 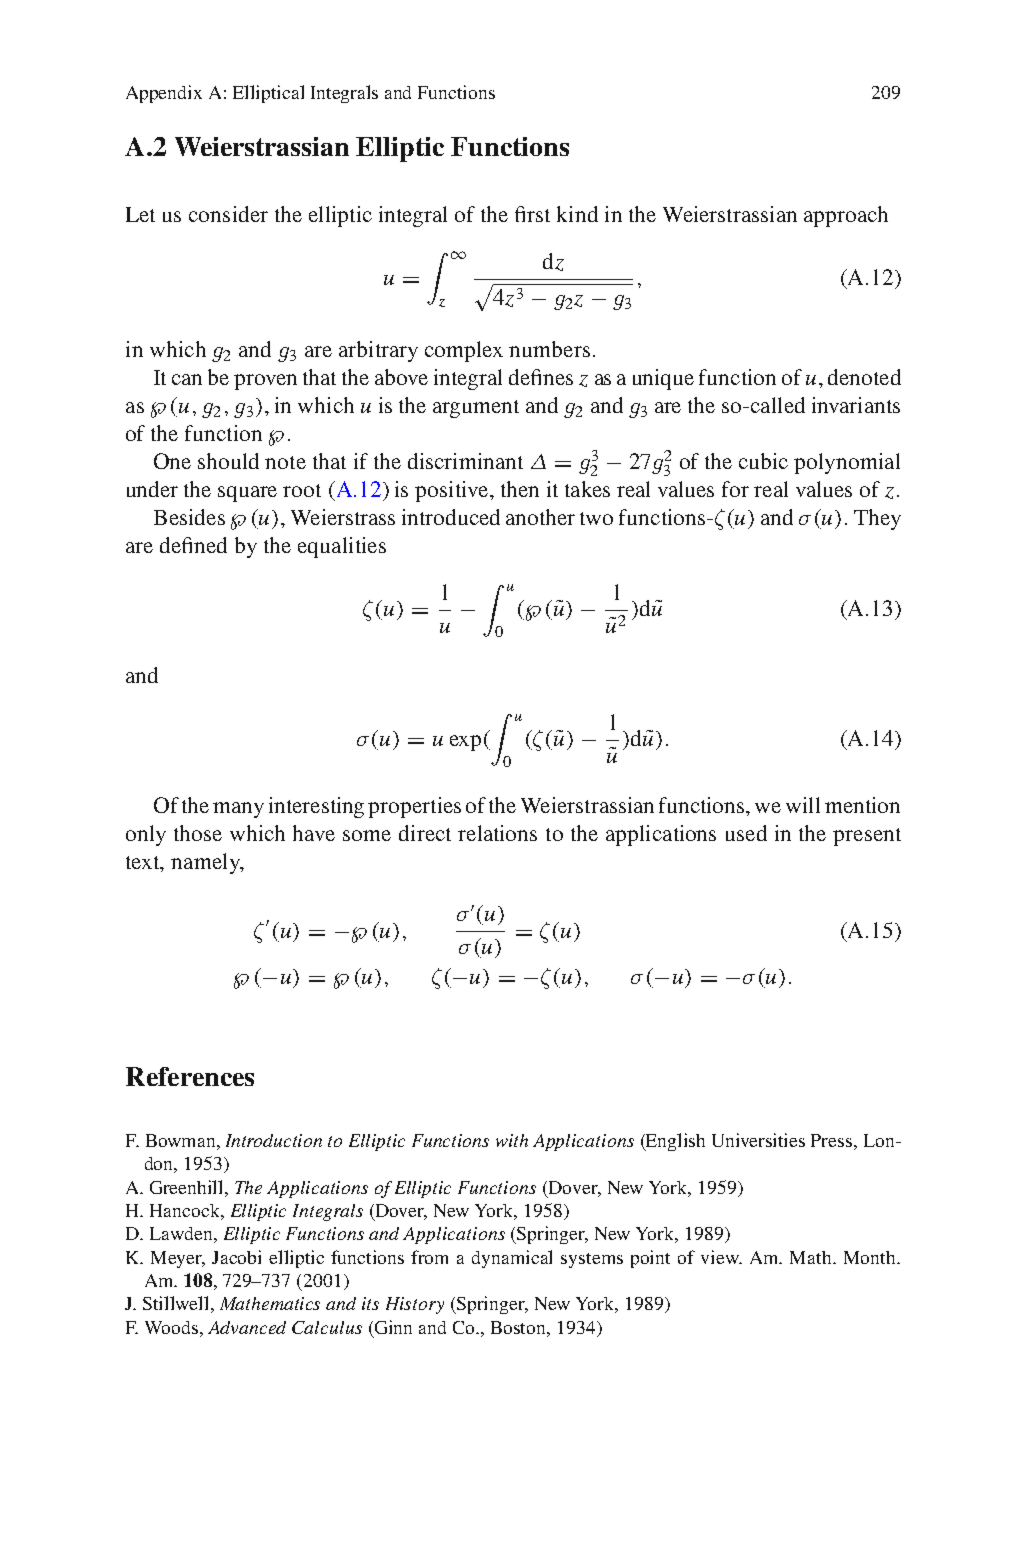 I want to click on Appendix, so click(x=164, y=94).
